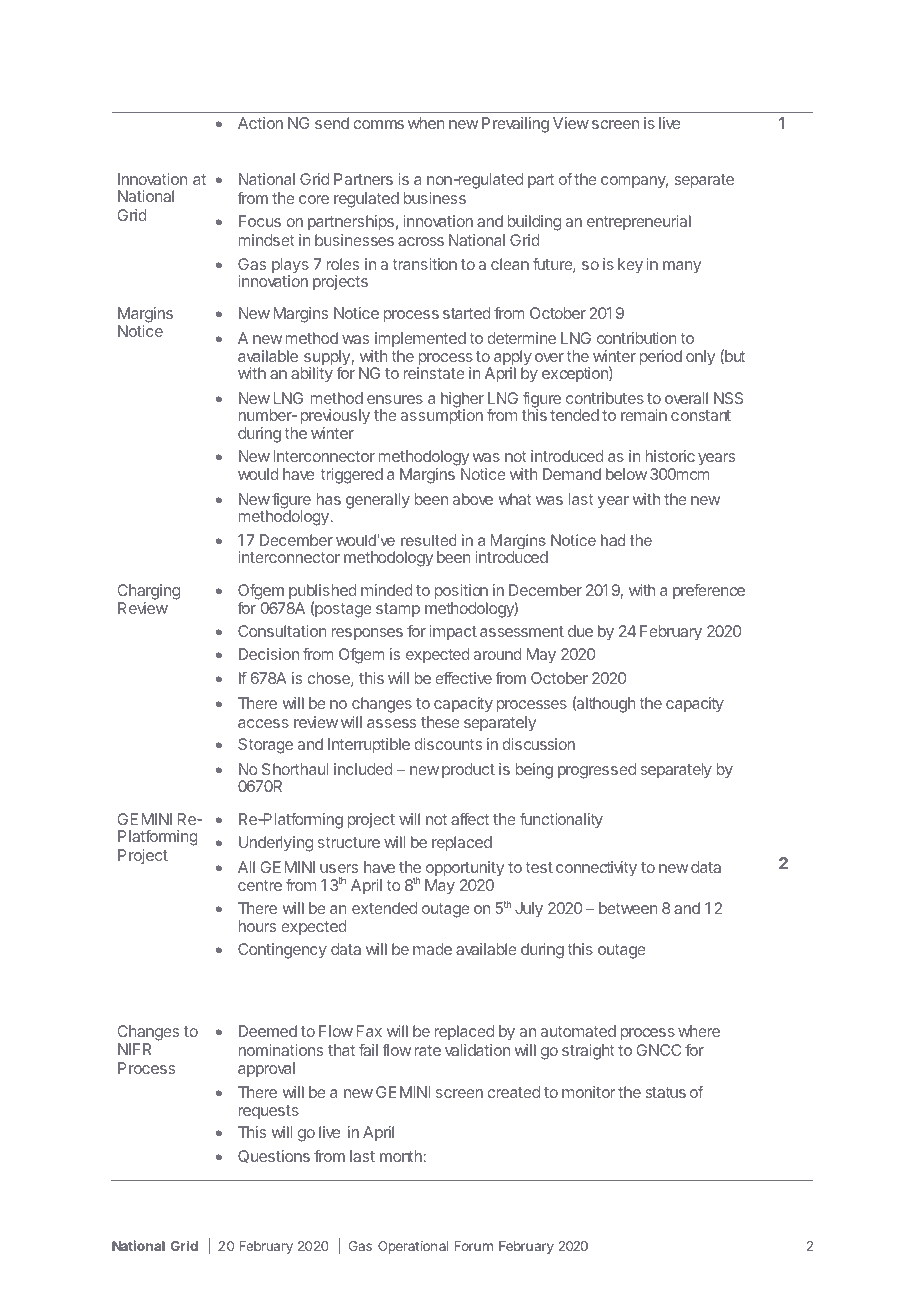 The image size is (924, 1308). Describe the element at coordinates (263, 723) in the page. I see `access` at that location.
